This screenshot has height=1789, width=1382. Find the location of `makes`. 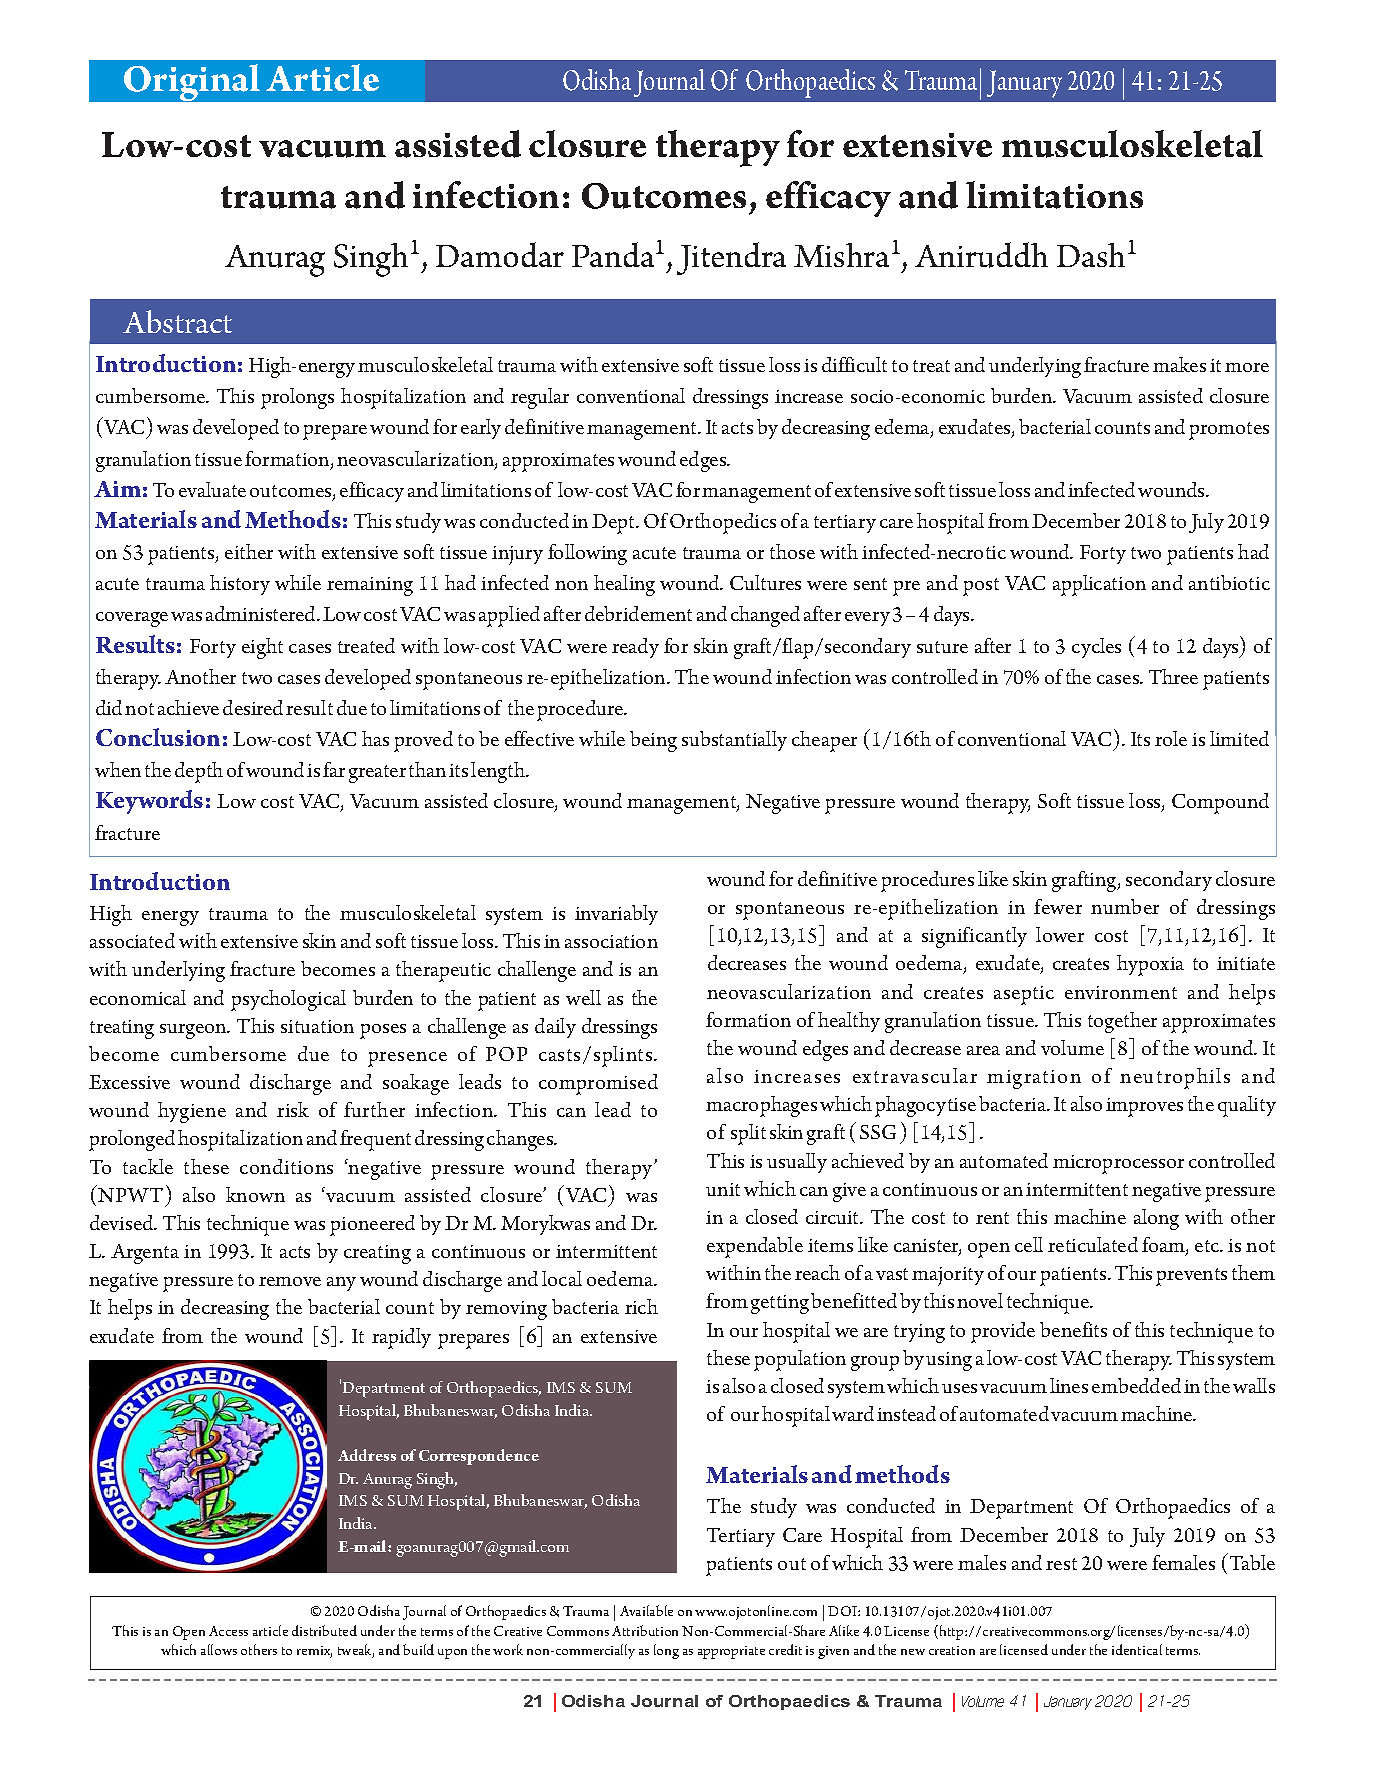

makes is located at coordinates (1179, 364).
